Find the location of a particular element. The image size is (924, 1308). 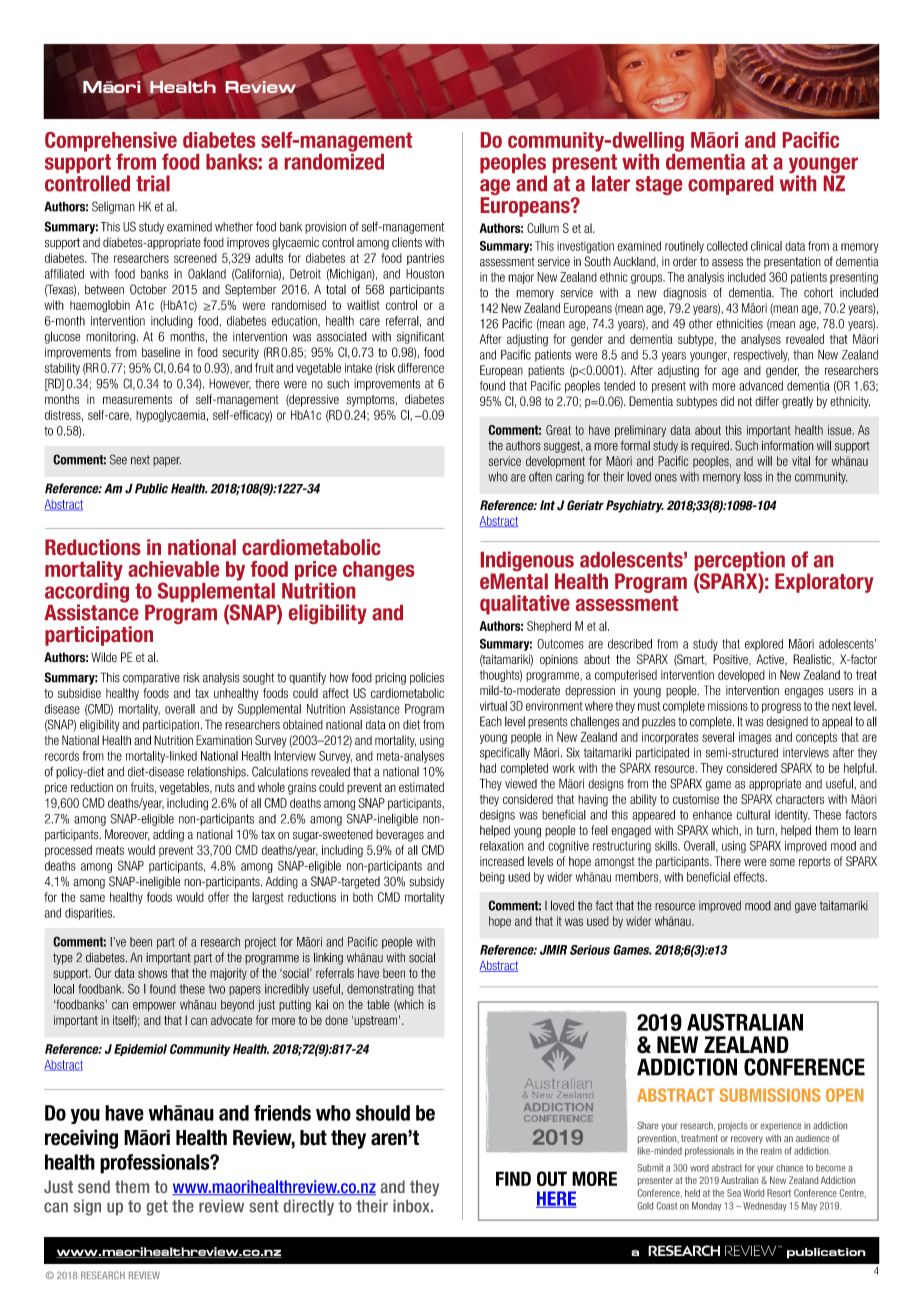

disparities is located at coordinates (89, 914).
